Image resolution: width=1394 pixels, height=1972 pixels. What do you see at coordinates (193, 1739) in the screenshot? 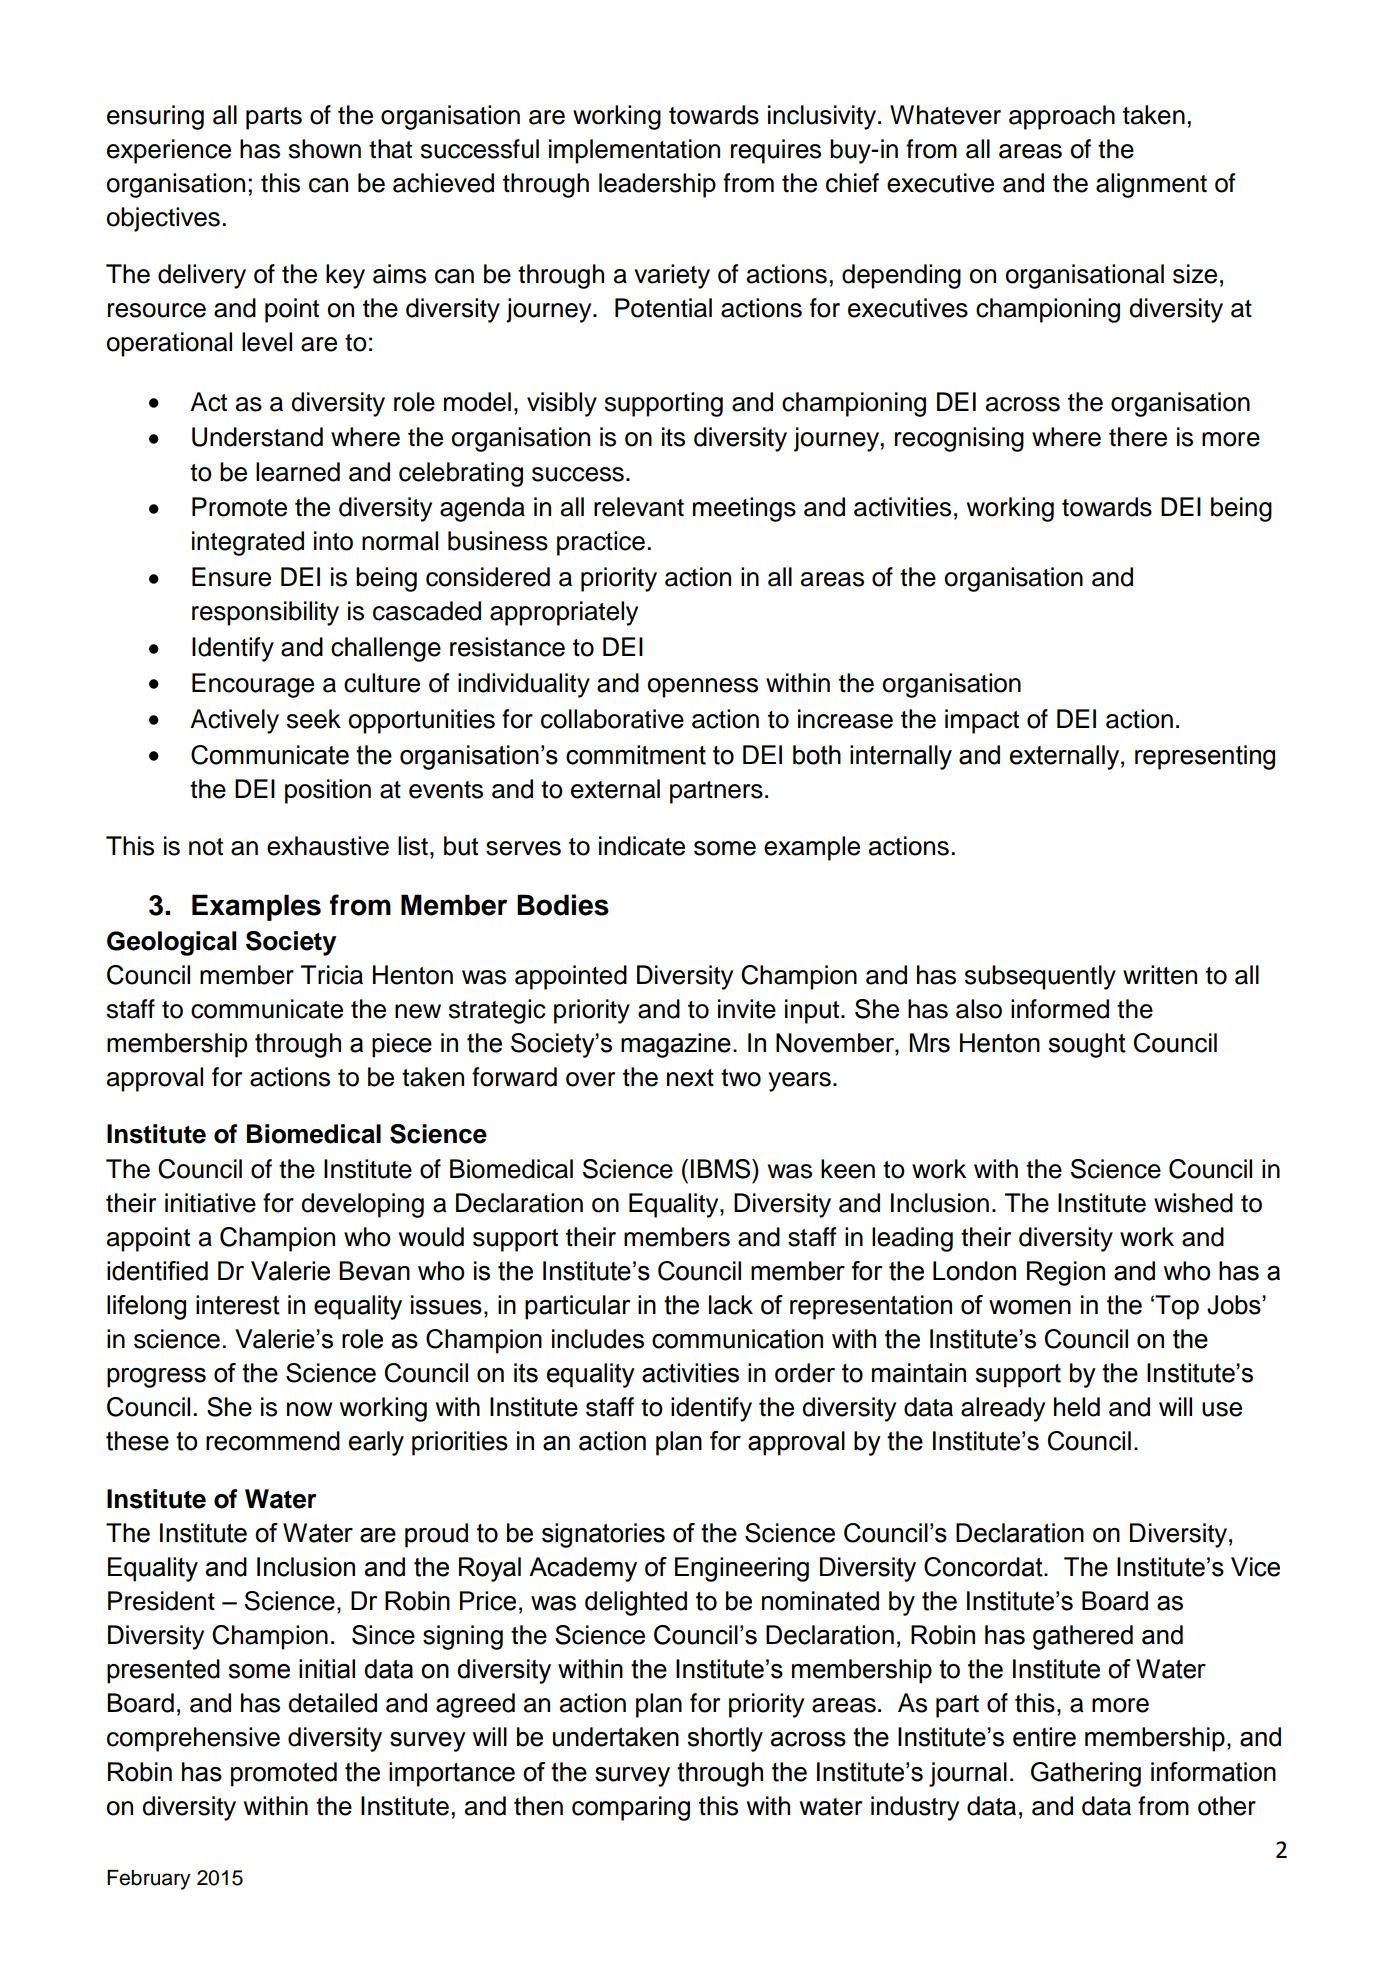
I see `comprehensive` at bounding box center [193, 1739].
